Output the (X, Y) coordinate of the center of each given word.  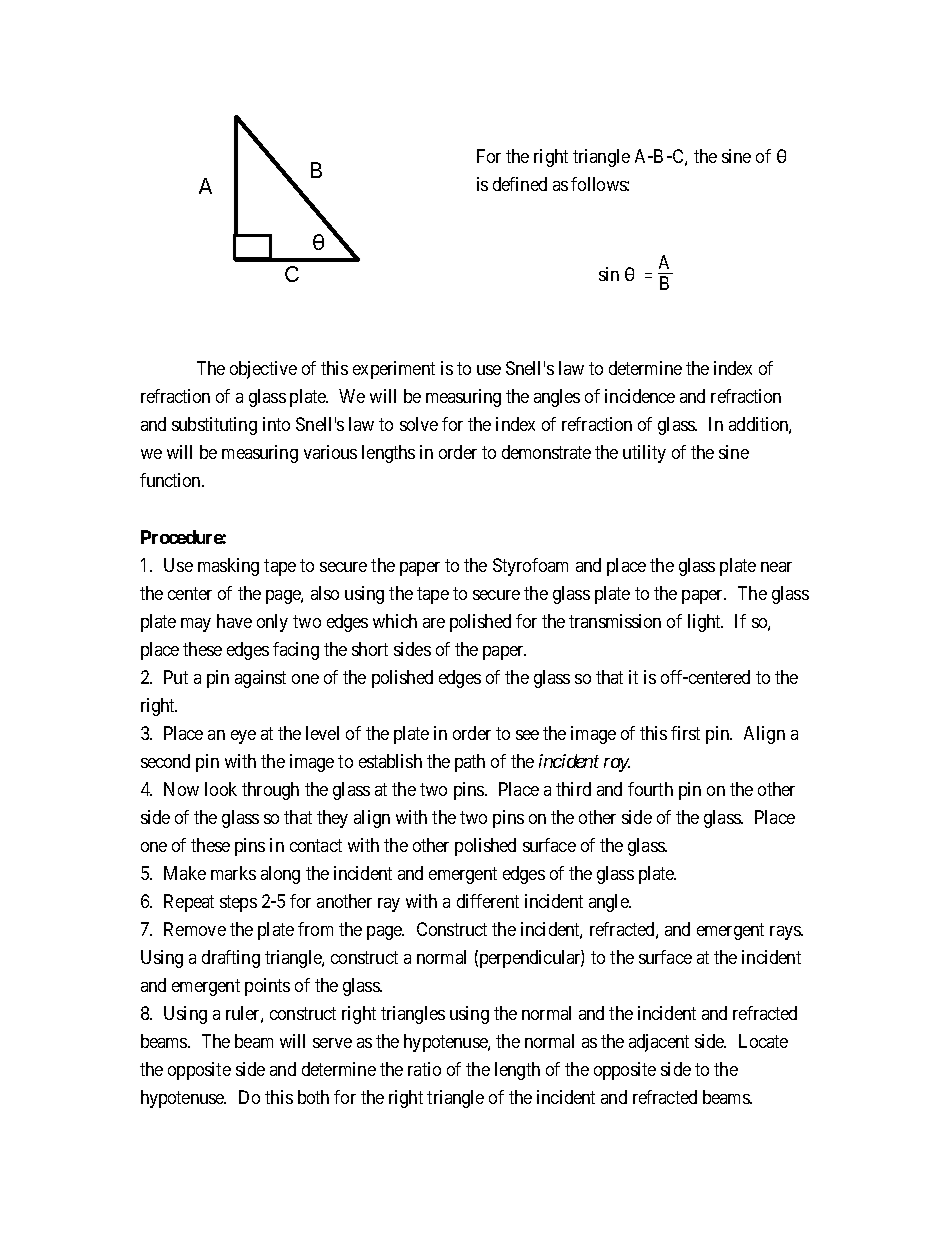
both (313, 1097)
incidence (640, 396)
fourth (650, 789)
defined (520, 184)
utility (644, 454)
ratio (424, 1069)
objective (263, 370)
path (470, 763)
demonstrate (546, 452)
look (221, 789)
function (171, 480)
